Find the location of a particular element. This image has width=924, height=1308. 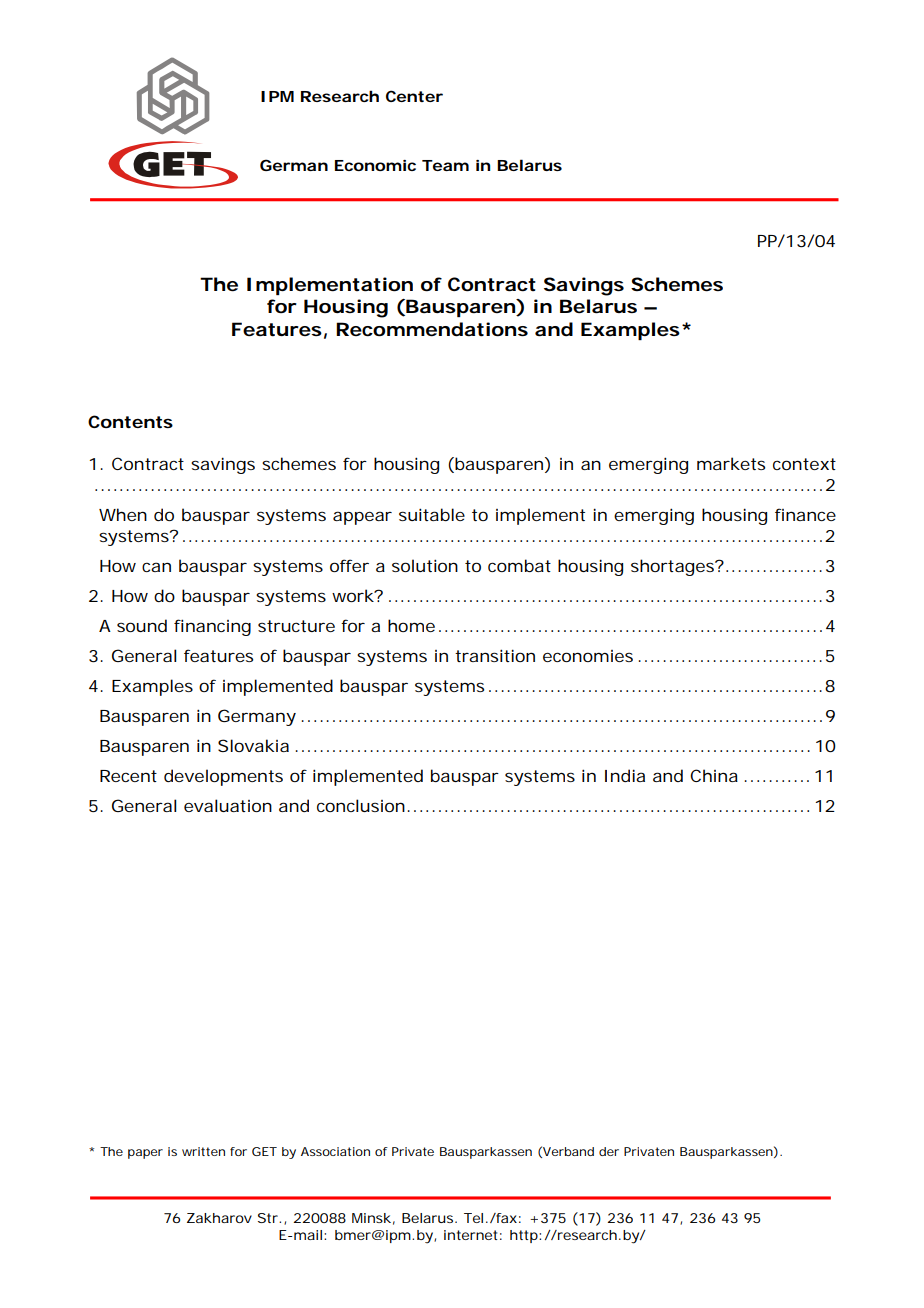

transition is located at coordinates (495, 655).
